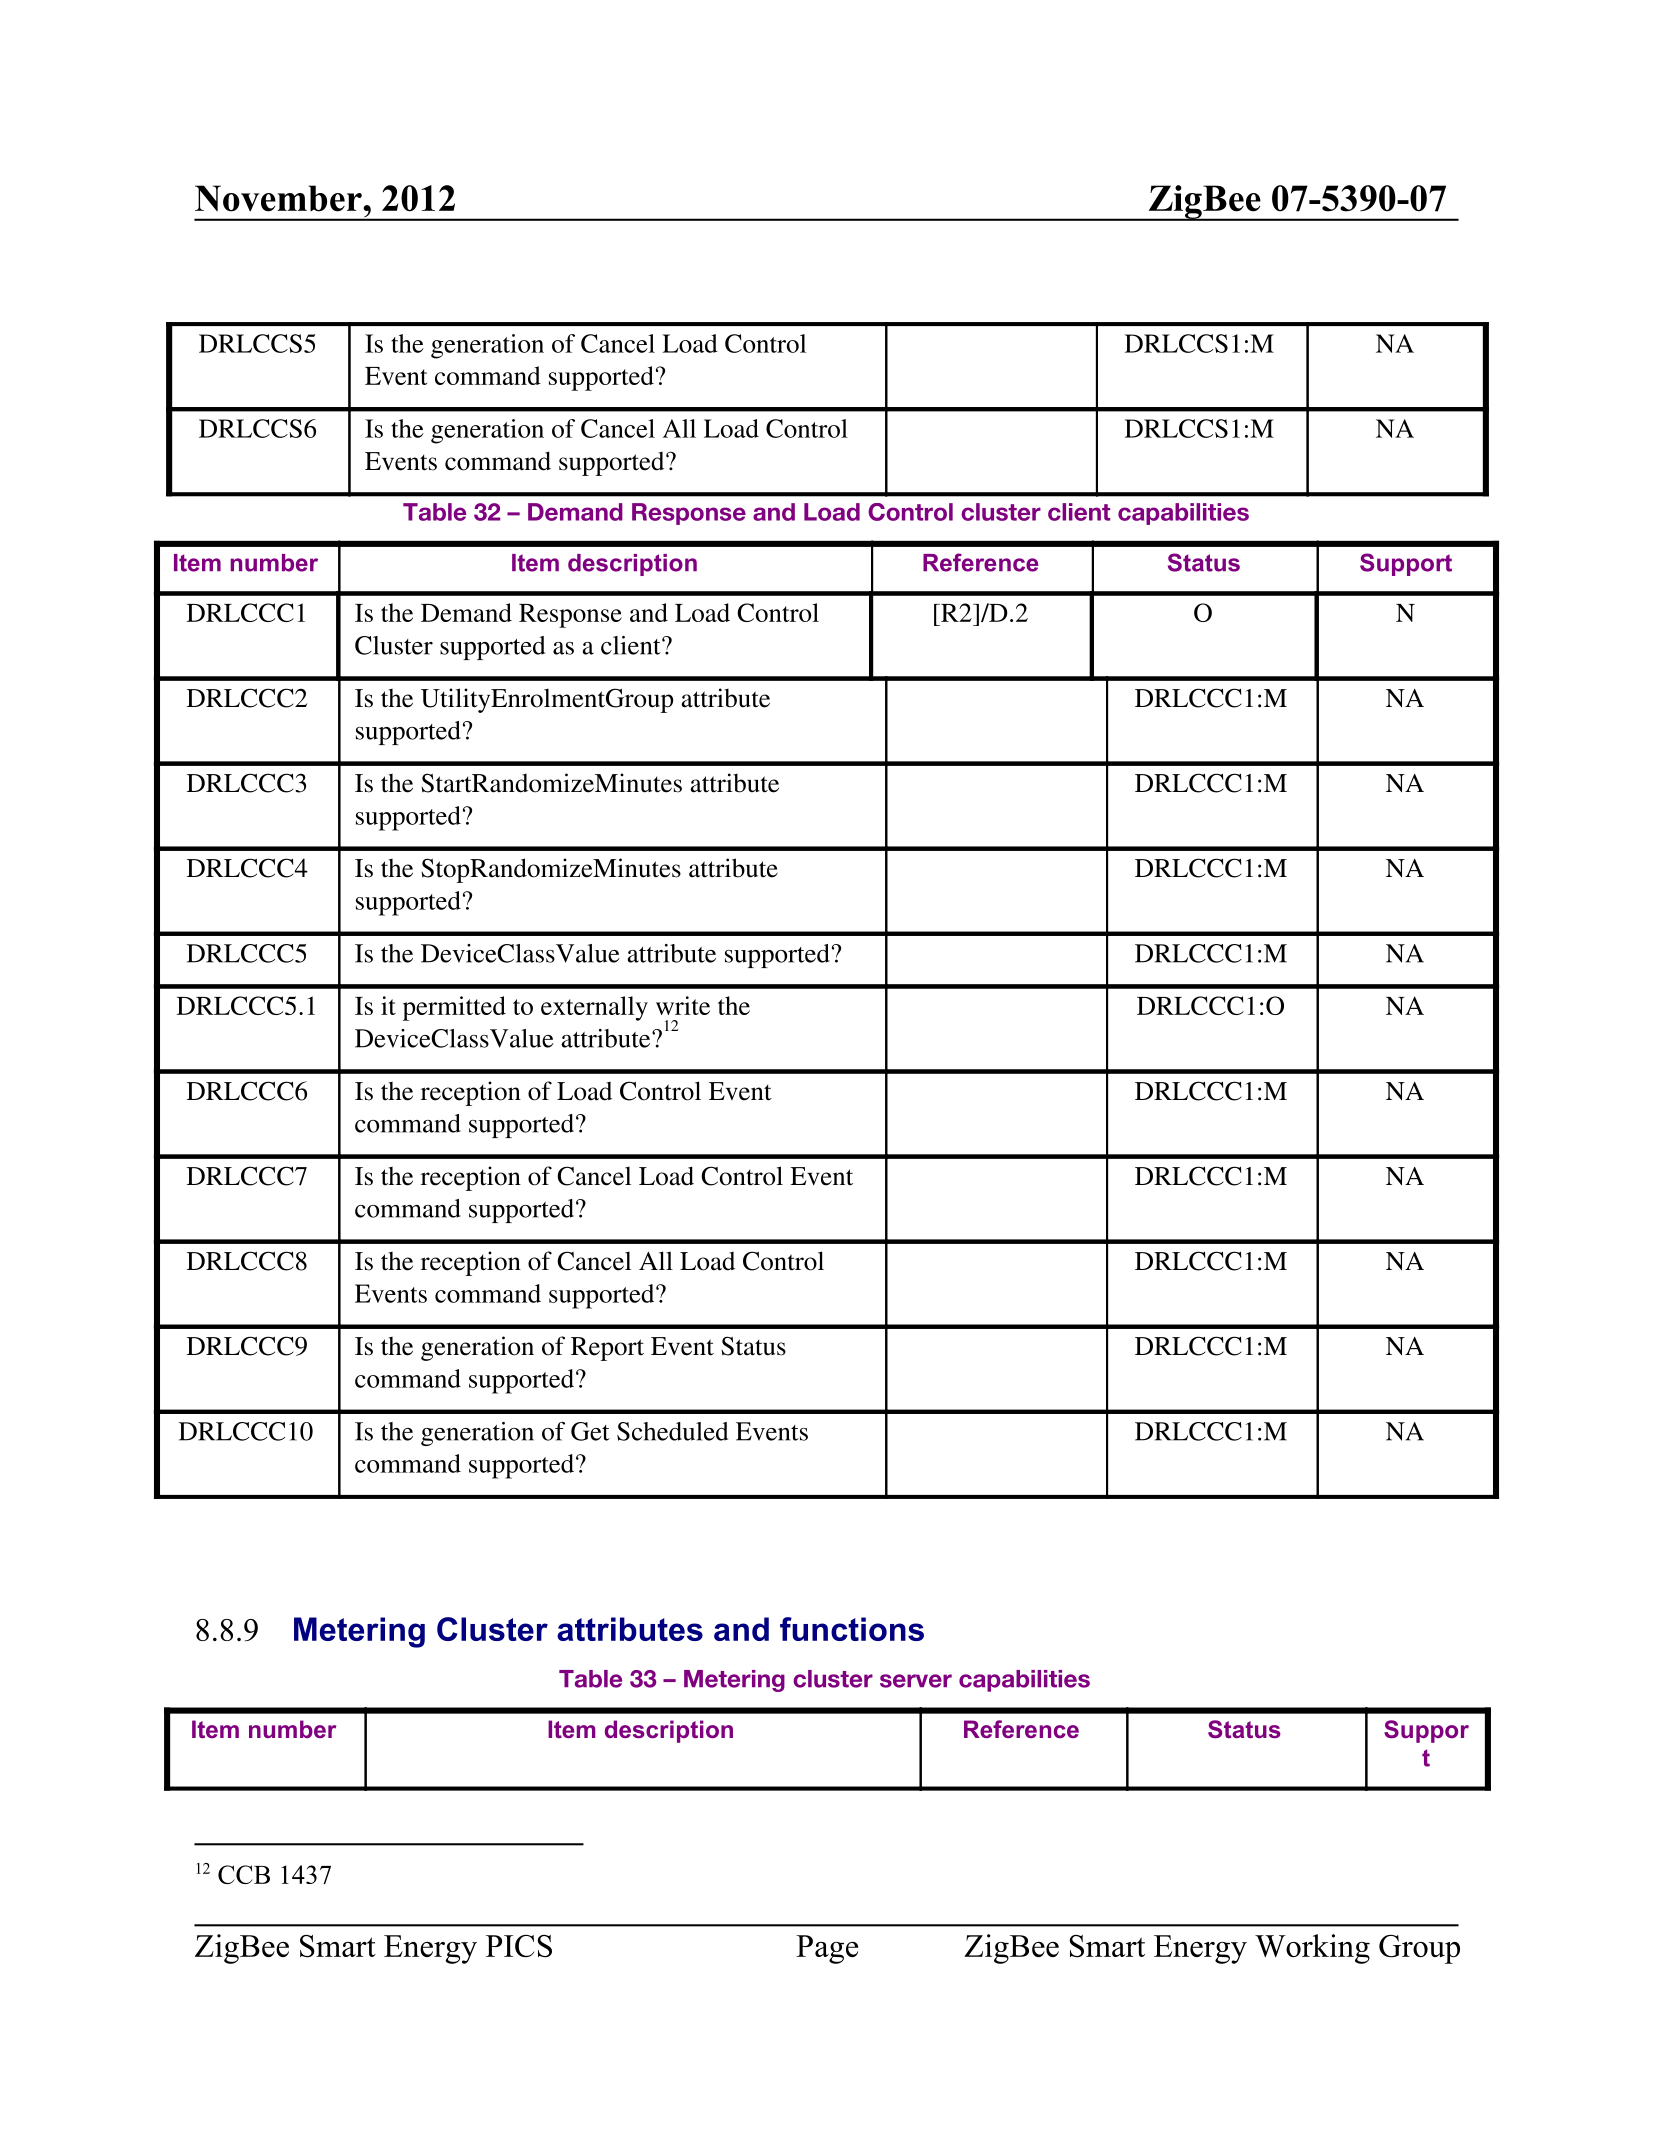 Image resolution: width=1653 pixels, height=2139 pixels. What do you see at coordinates (454, 1008) in the screenshot?
I see `permitted` at bounding box center [454, 1008].
